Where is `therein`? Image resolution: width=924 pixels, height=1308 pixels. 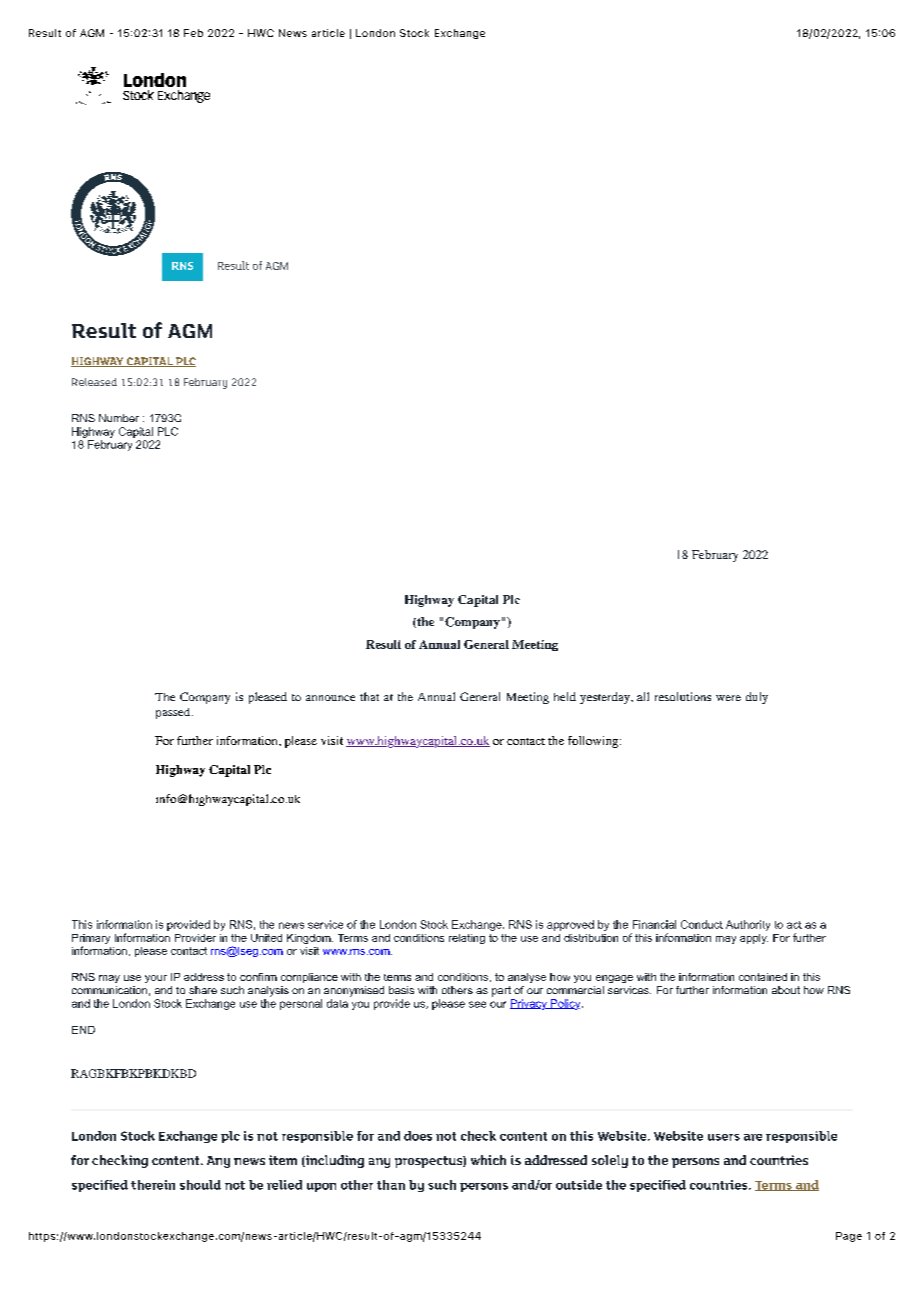
therein is located at coordinates (153, 1185).
